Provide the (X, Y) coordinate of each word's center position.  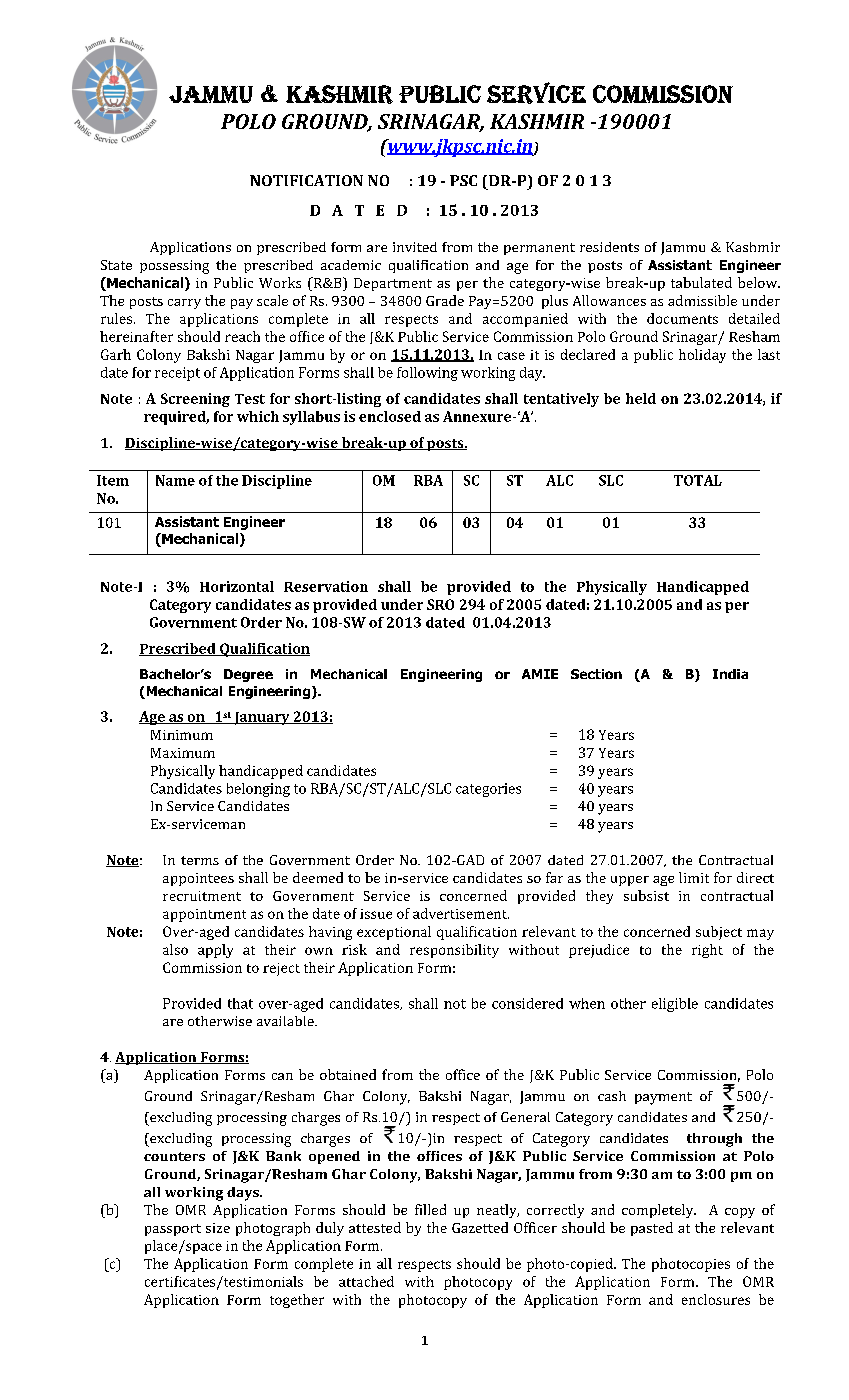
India (730, 674)
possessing (174, 267)
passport (173, 1230)
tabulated (701, 282)
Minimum (182, 735)
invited (415, 247)
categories (488, 790)
